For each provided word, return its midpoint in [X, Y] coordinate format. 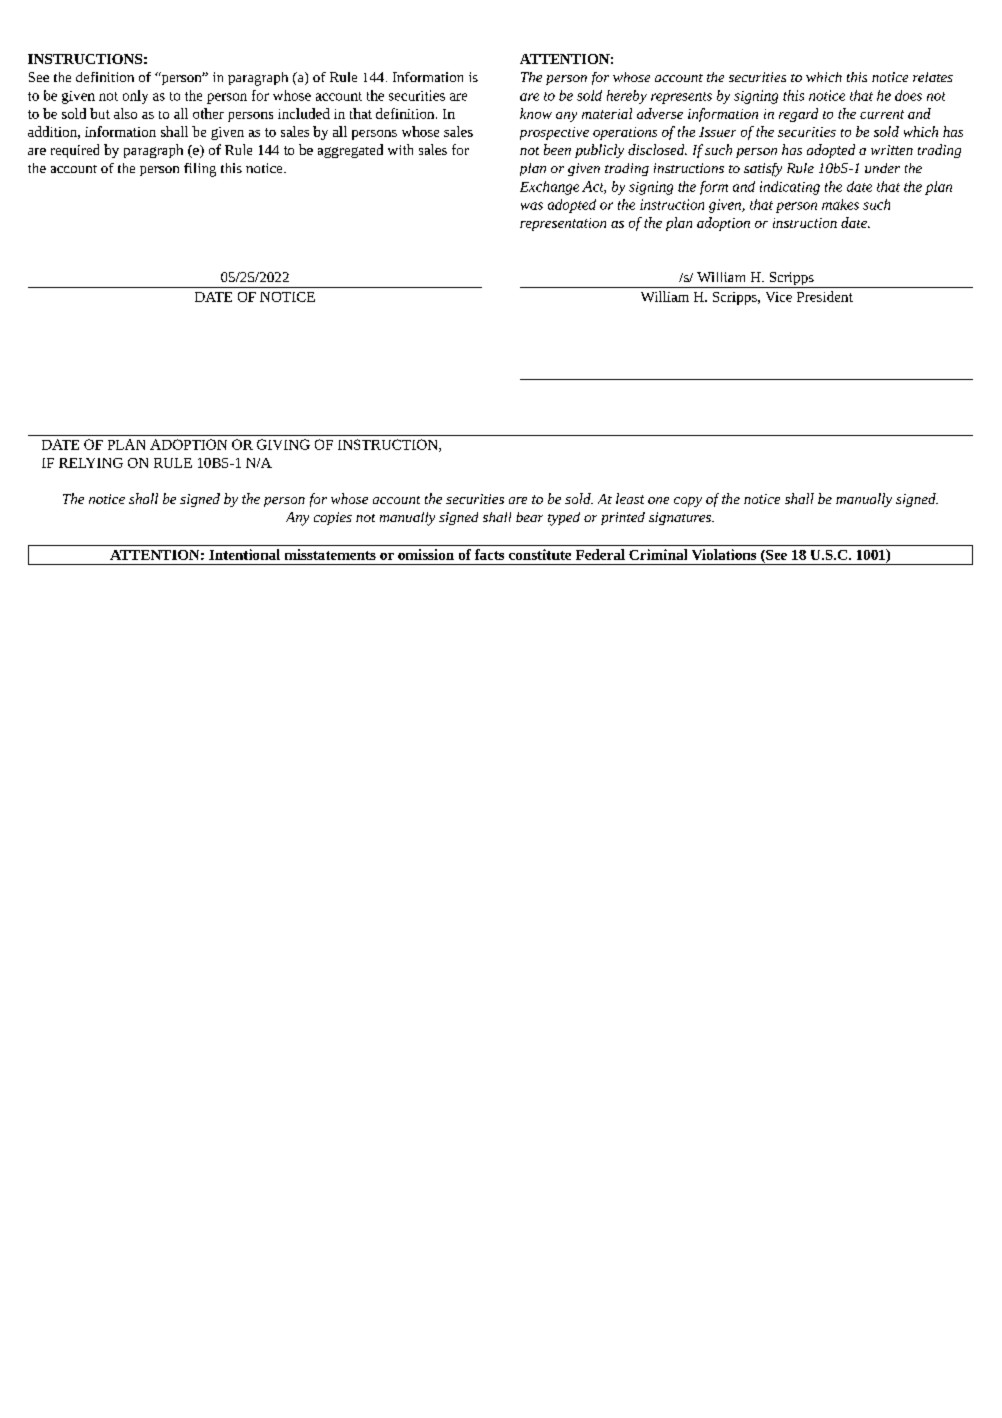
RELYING [91, 463]
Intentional [244, 554]
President [825, 296]
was [532, 206]
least [630, 498]
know [536, 113]
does [908, 95]
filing [200, 170]
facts [489, 554]
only [135, 97]
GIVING [283, 444]
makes [840, 204]
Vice [779, 297]
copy [688, 502]
